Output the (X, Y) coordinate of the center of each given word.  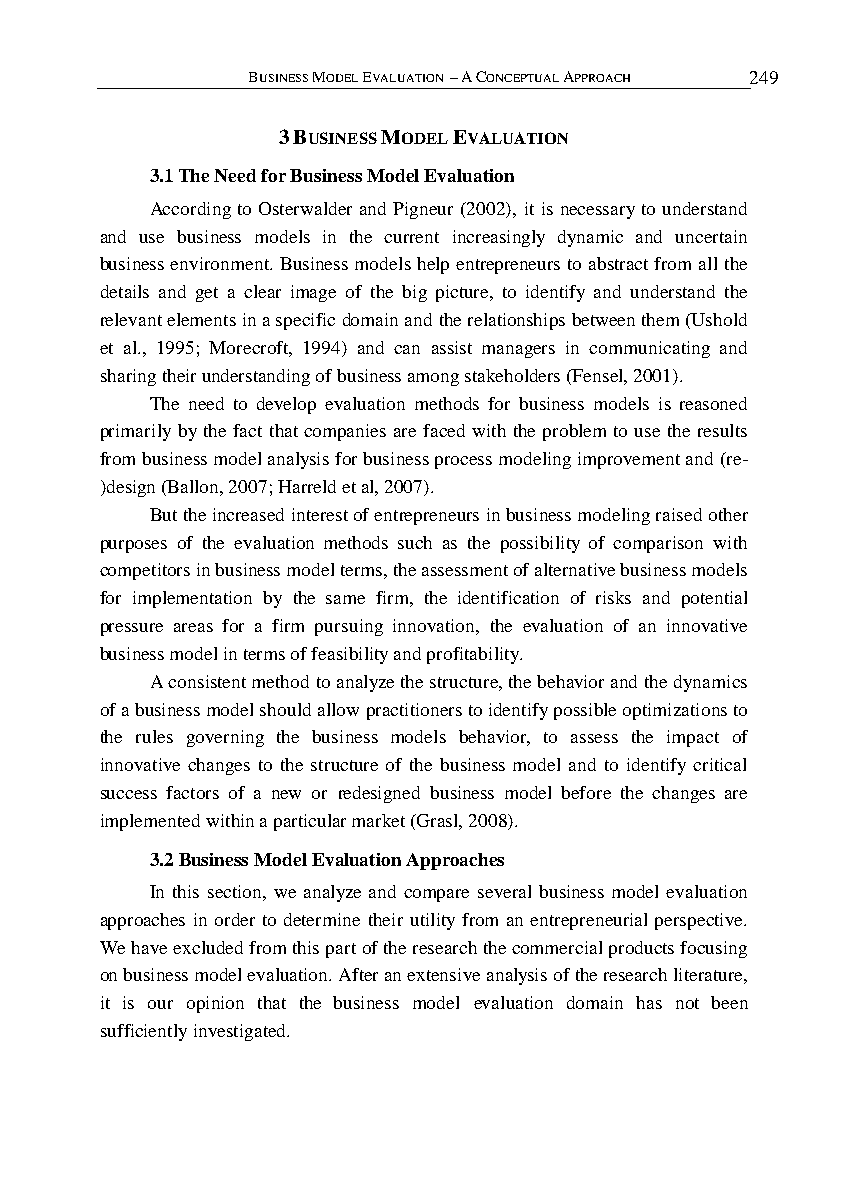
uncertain (711, 236)
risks (613, 597)
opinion (215, 1004)
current (411, 237)
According (191, 210)
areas (193, 627)
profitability (474, 655)
